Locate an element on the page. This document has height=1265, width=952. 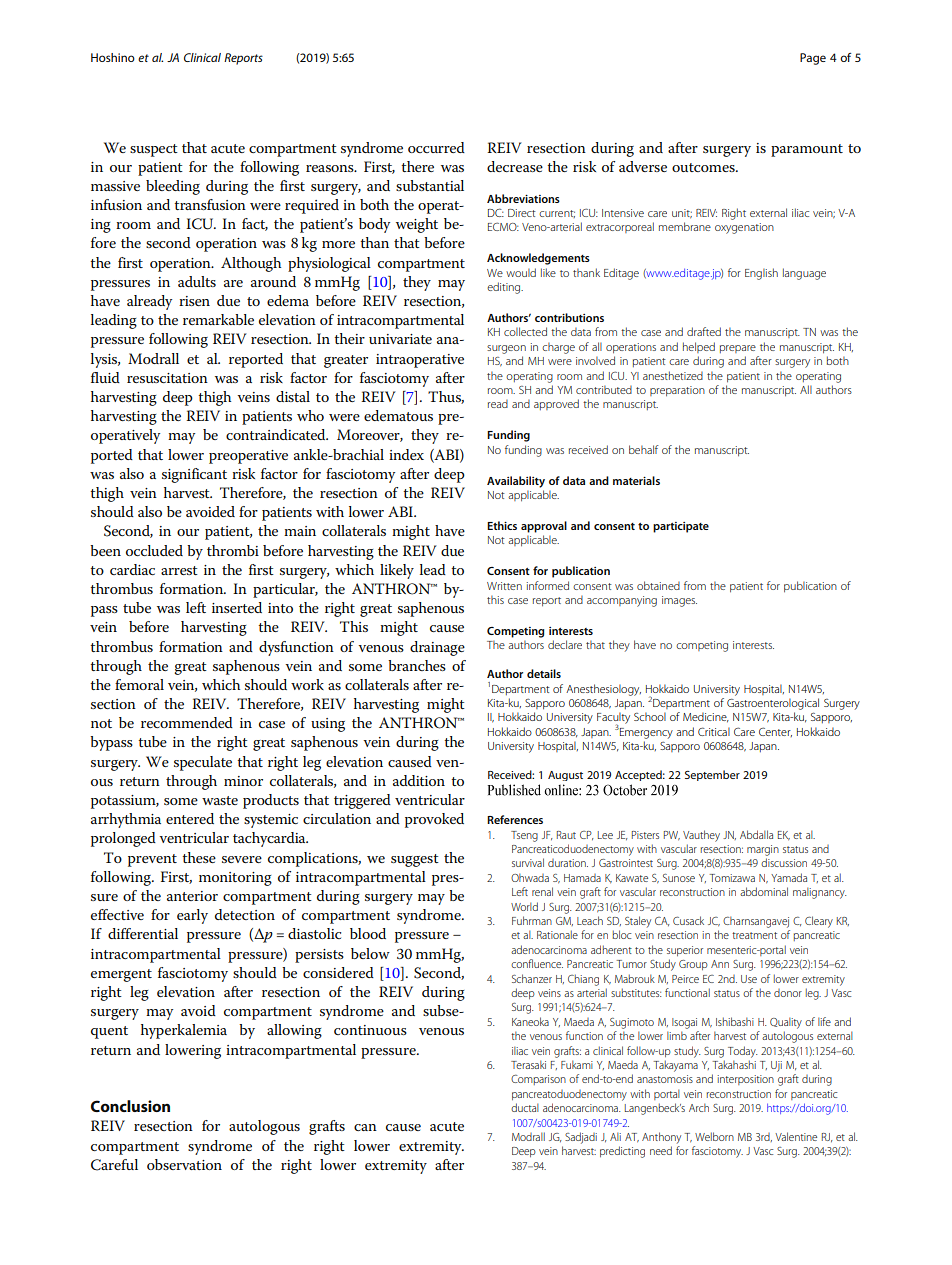
resuscitation is located at coordinates (167, 378).
